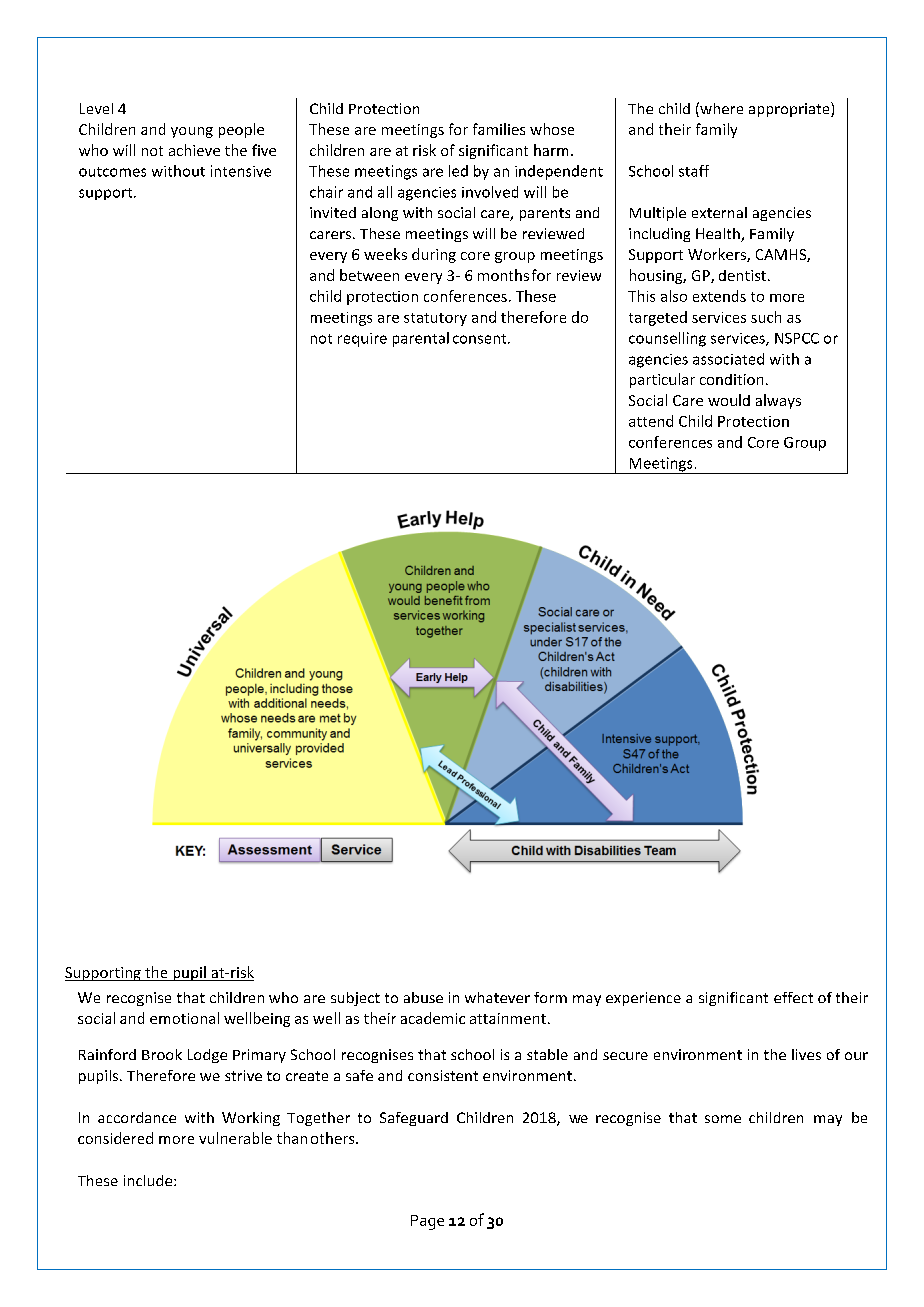 Image resolution: width=924 pixels, height=1307 pixels. Describe the element at coordinates (427, 1222) in the screenshot. I see `Page` at that location.
